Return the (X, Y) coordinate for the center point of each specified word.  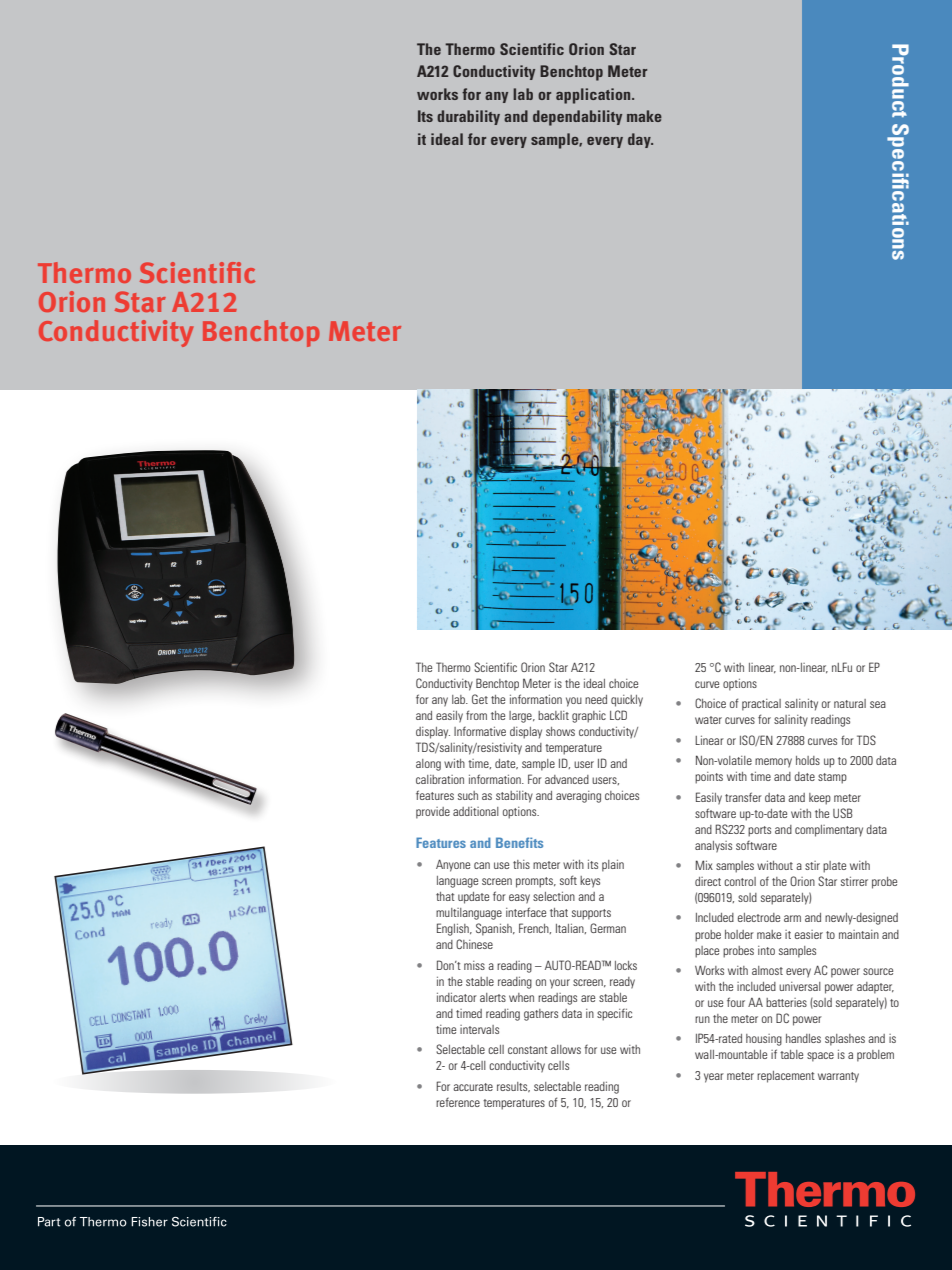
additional (476, 811)
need (596, 699)
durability (468, 117)
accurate (473, 1087)
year (714, 1078)
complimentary (829, 831)
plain (613, 866)
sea (878, 704)
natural (850, 703)
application (594, 96)
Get (480, 699)
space (820, 1057)
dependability (577, 118)
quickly (627, 701)
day (640, 140)
